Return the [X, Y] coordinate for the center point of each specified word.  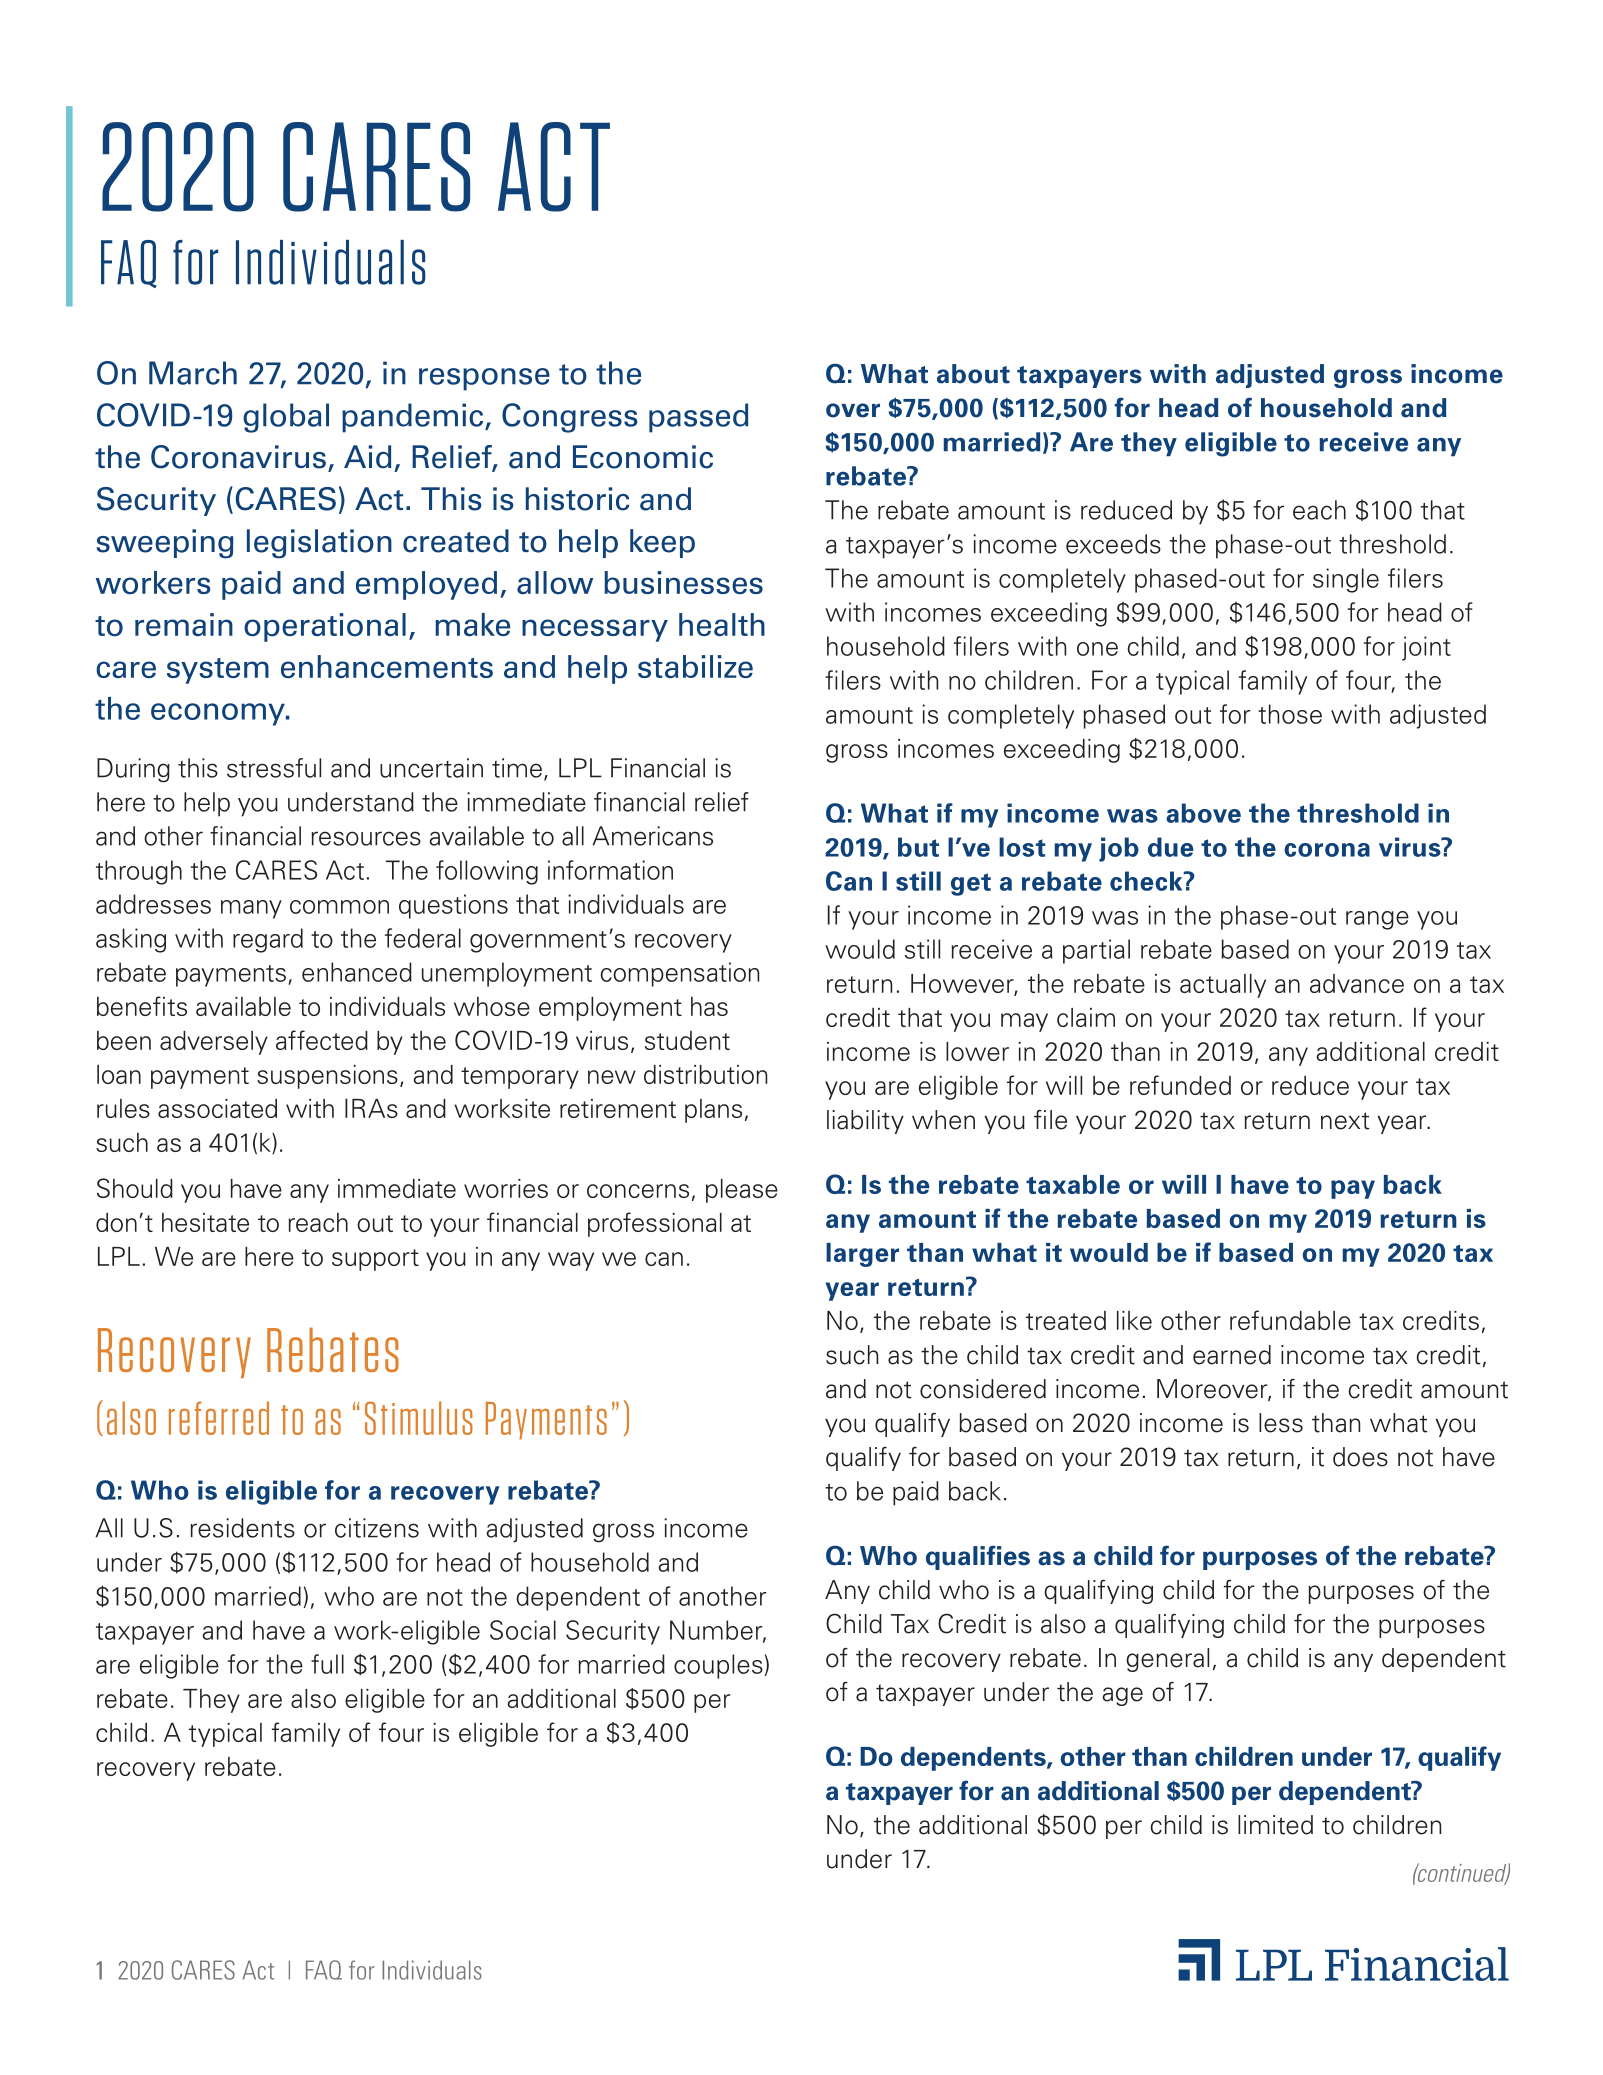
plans [713, 1111]
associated [217, 1108]
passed [698, 418]
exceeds [1113, 544]
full [327, 1664]
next [1345, 1121]
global [286, 418]
